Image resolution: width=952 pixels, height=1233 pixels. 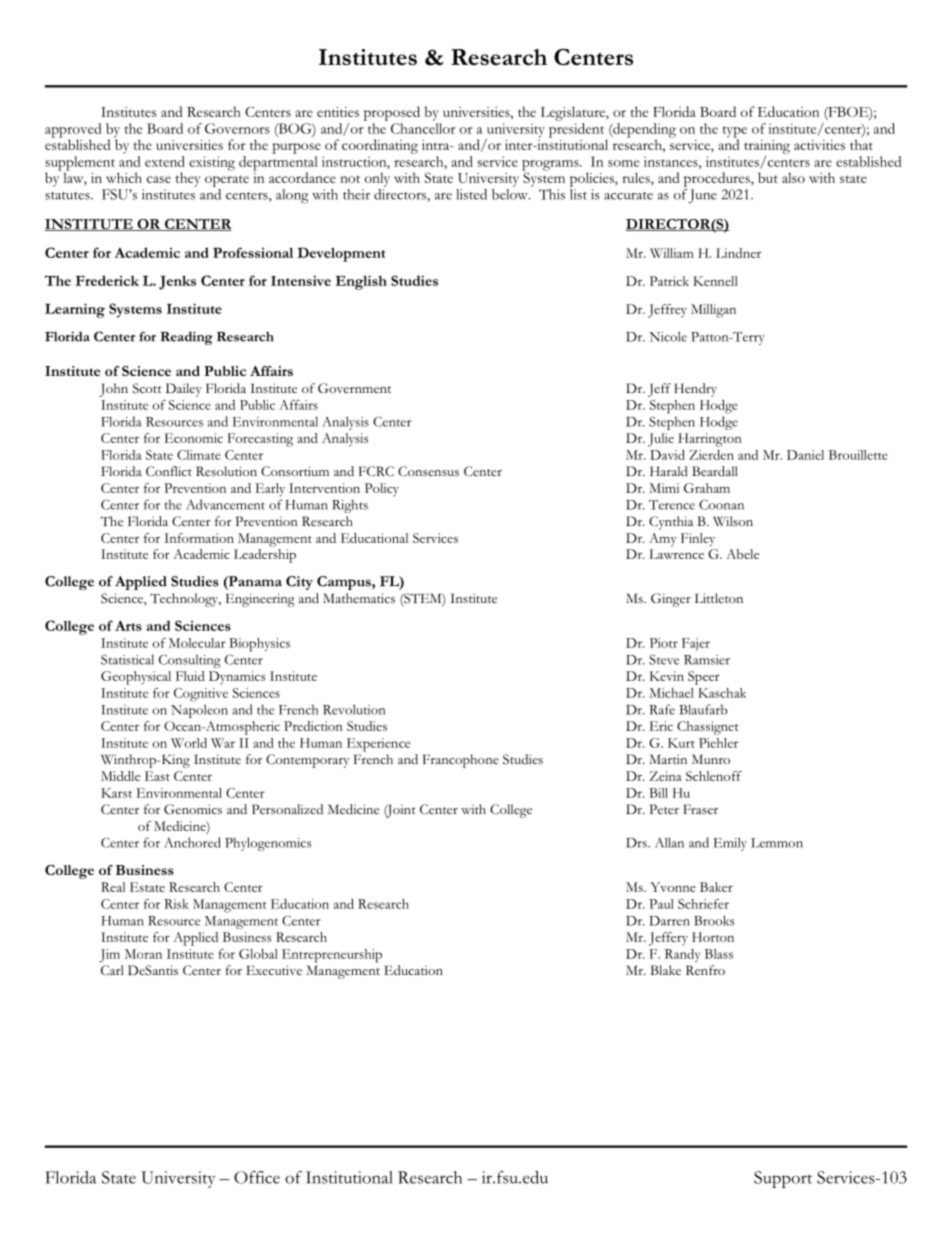 What do you see at coordinates (704, 678) in the page?
I see `Speer` at bounding box center [704, 678].
